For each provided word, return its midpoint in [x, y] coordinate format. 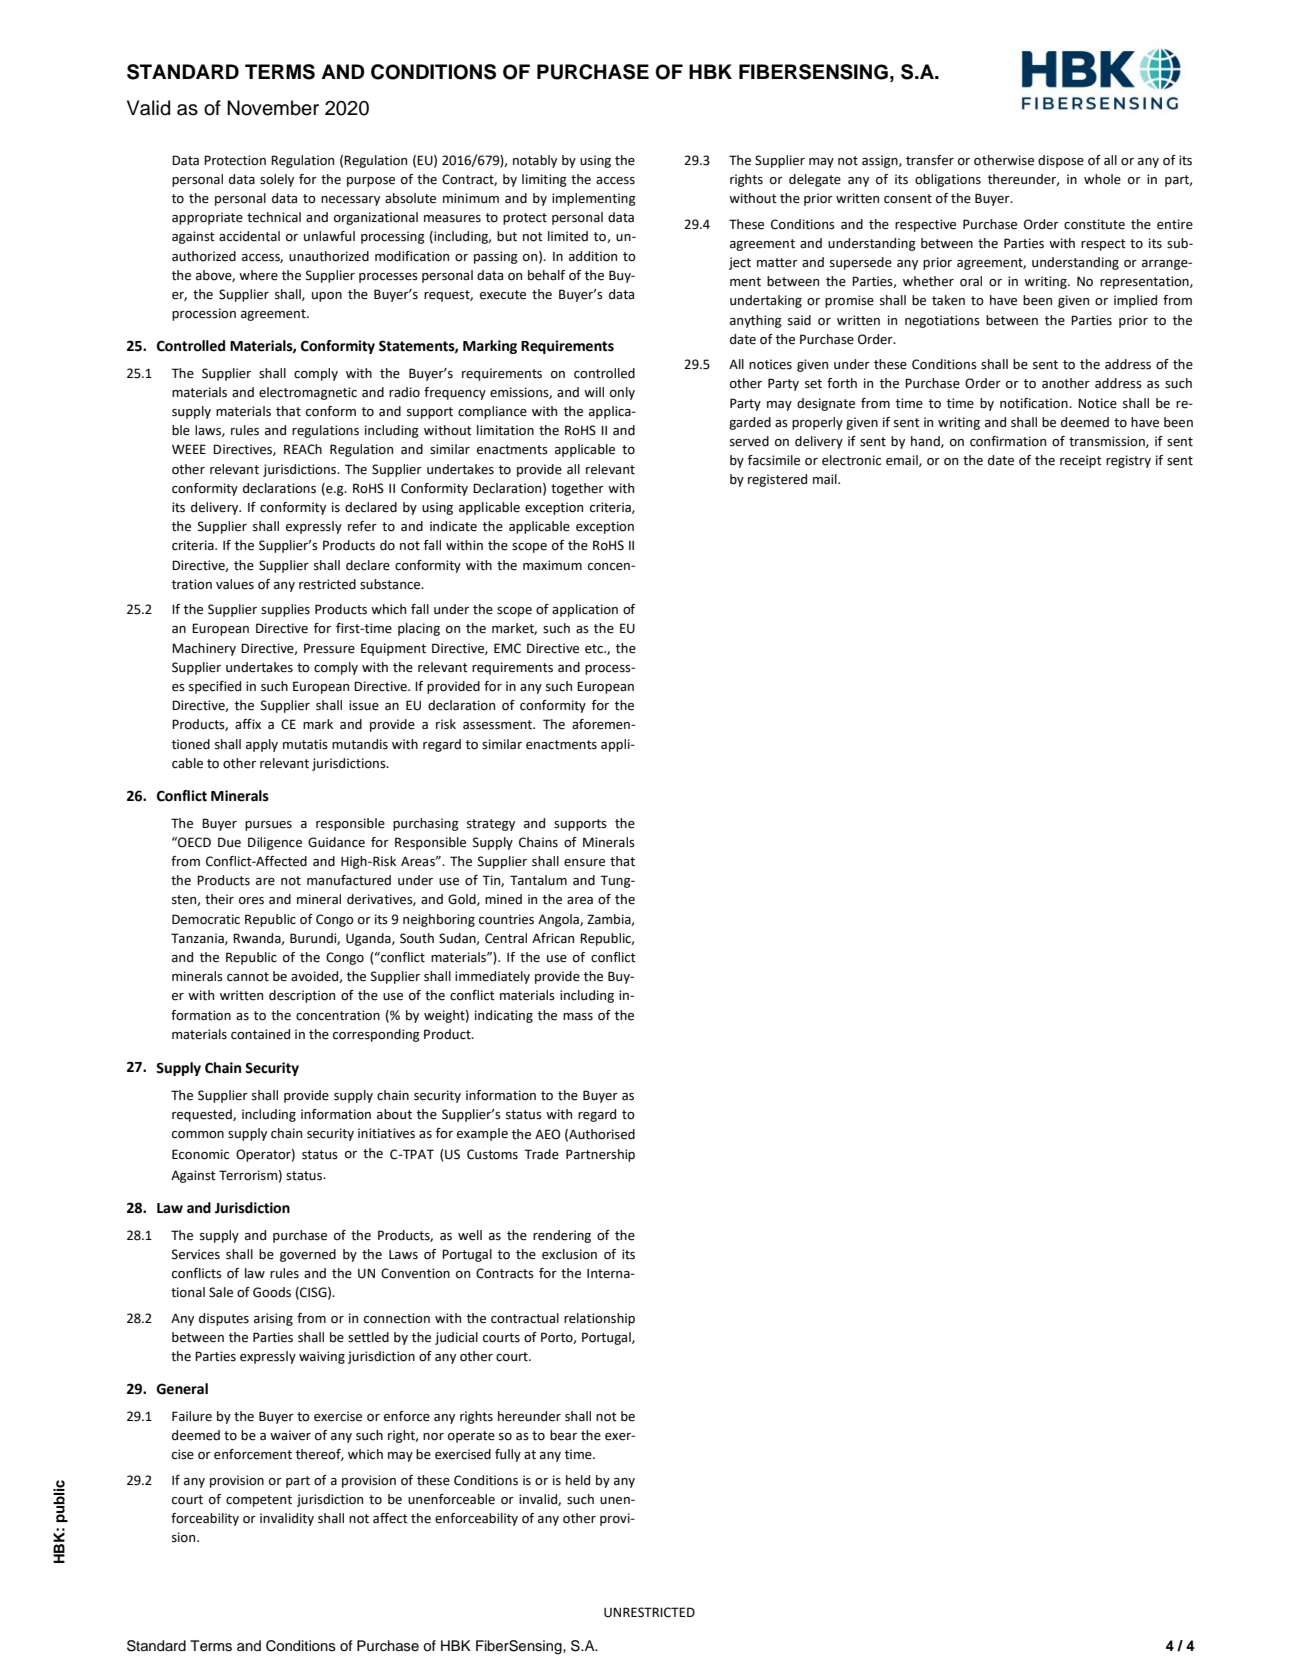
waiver [290, 1435]
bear [563, 1435]
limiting [544, 180]
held [578, 1480]
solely [277, 180]
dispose [1061, 161]
